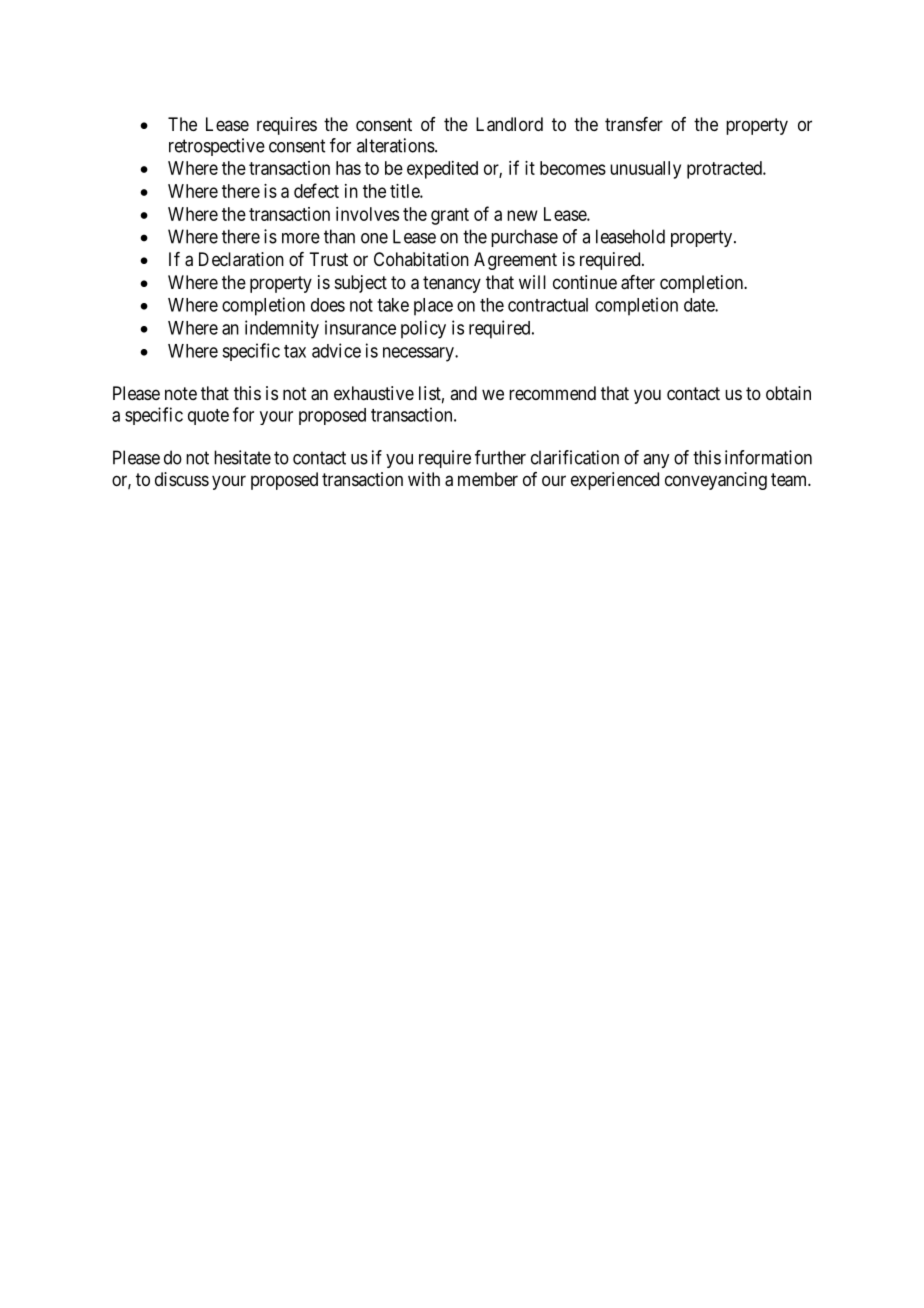  I want to click on Landlord, so click(509, 124).
